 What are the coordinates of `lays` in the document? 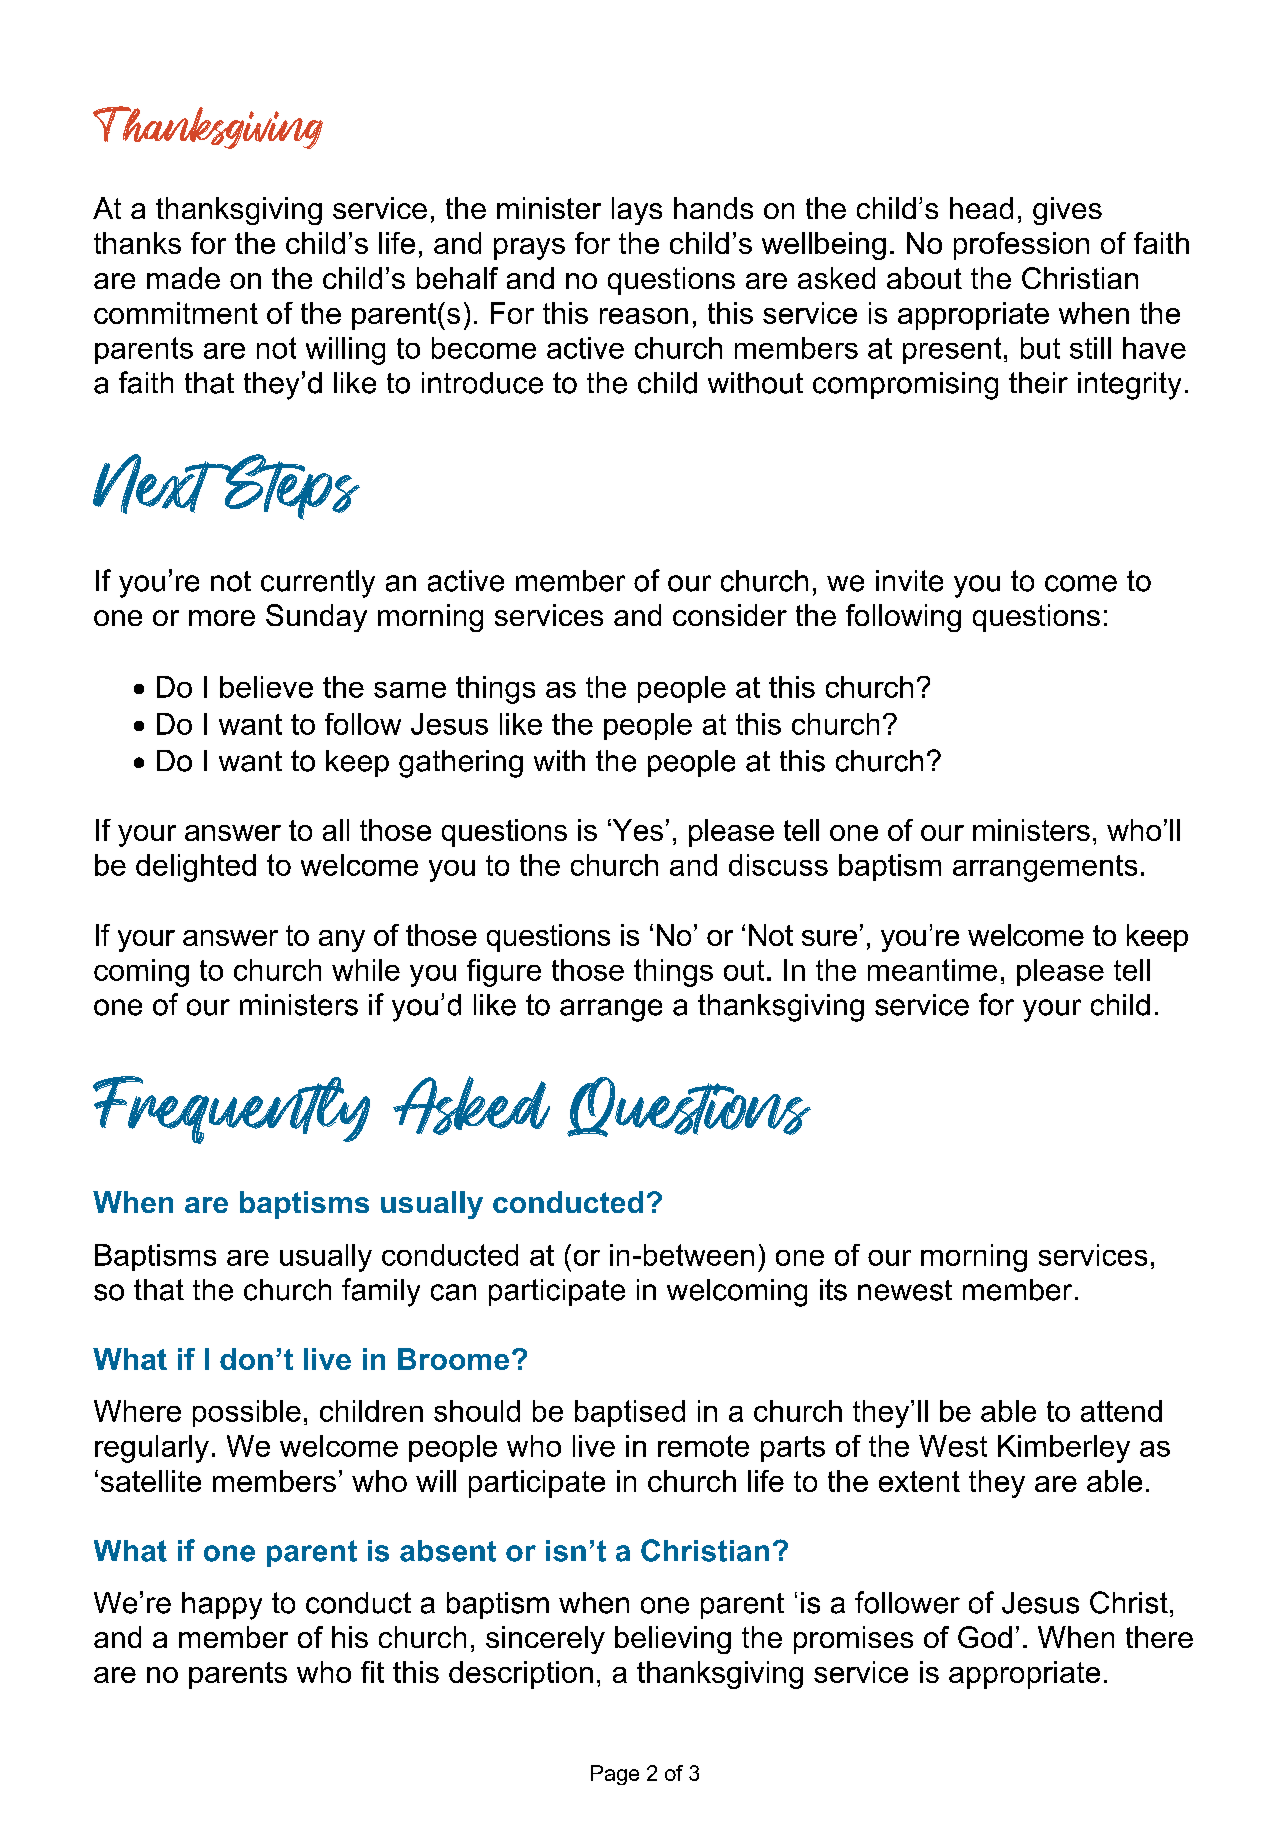 It's located at (637, 211).
